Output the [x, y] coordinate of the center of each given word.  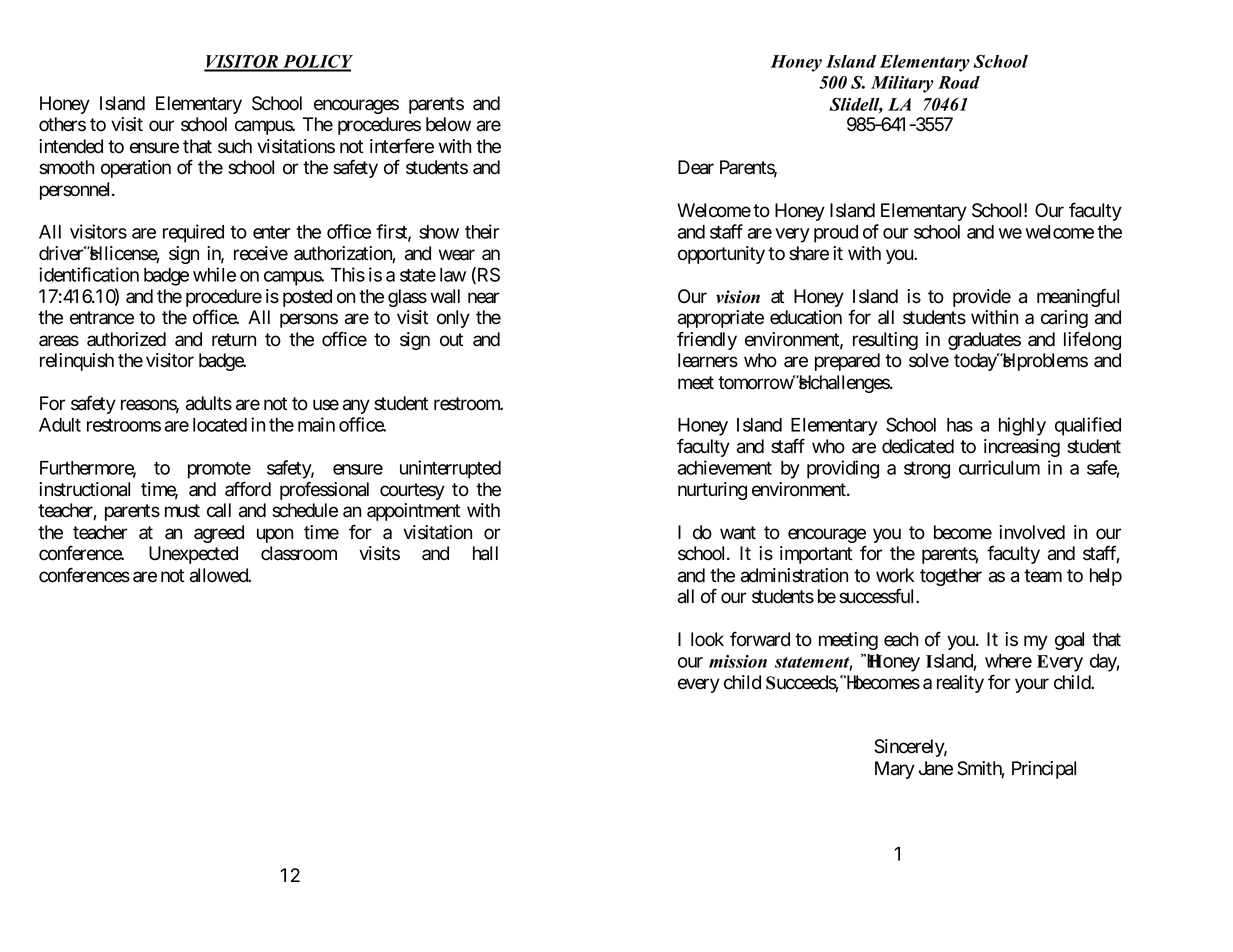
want [738, 533]
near [483, 298]
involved [1032, 532]
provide [982, 298]
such [235, 146]
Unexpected [193, 555]
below [448, 124]
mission [738, 661]
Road [959, 82]
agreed [219, 534]
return [234, 340]
